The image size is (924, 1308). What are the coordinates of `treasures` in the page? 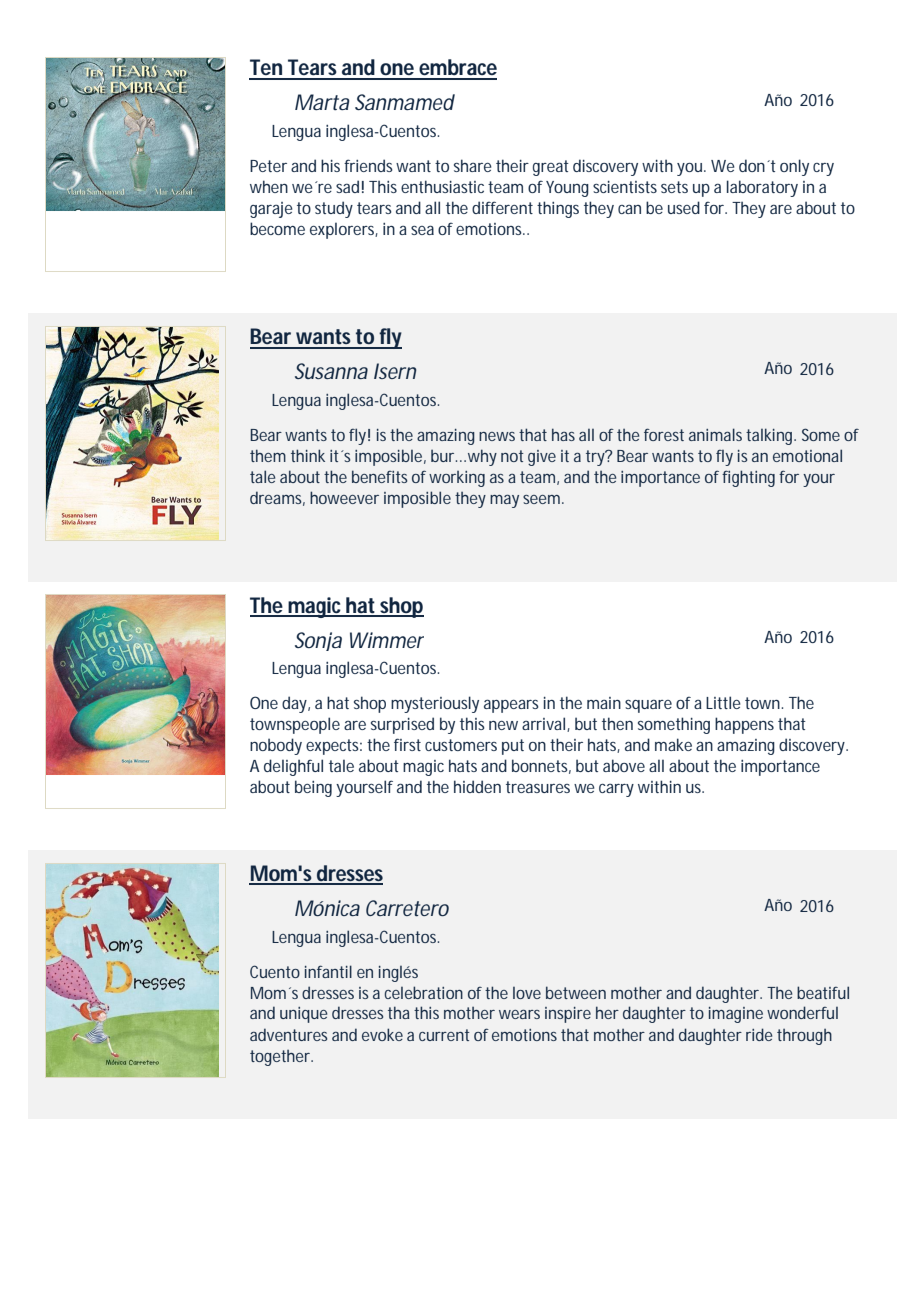 It's located at (538, 787).
